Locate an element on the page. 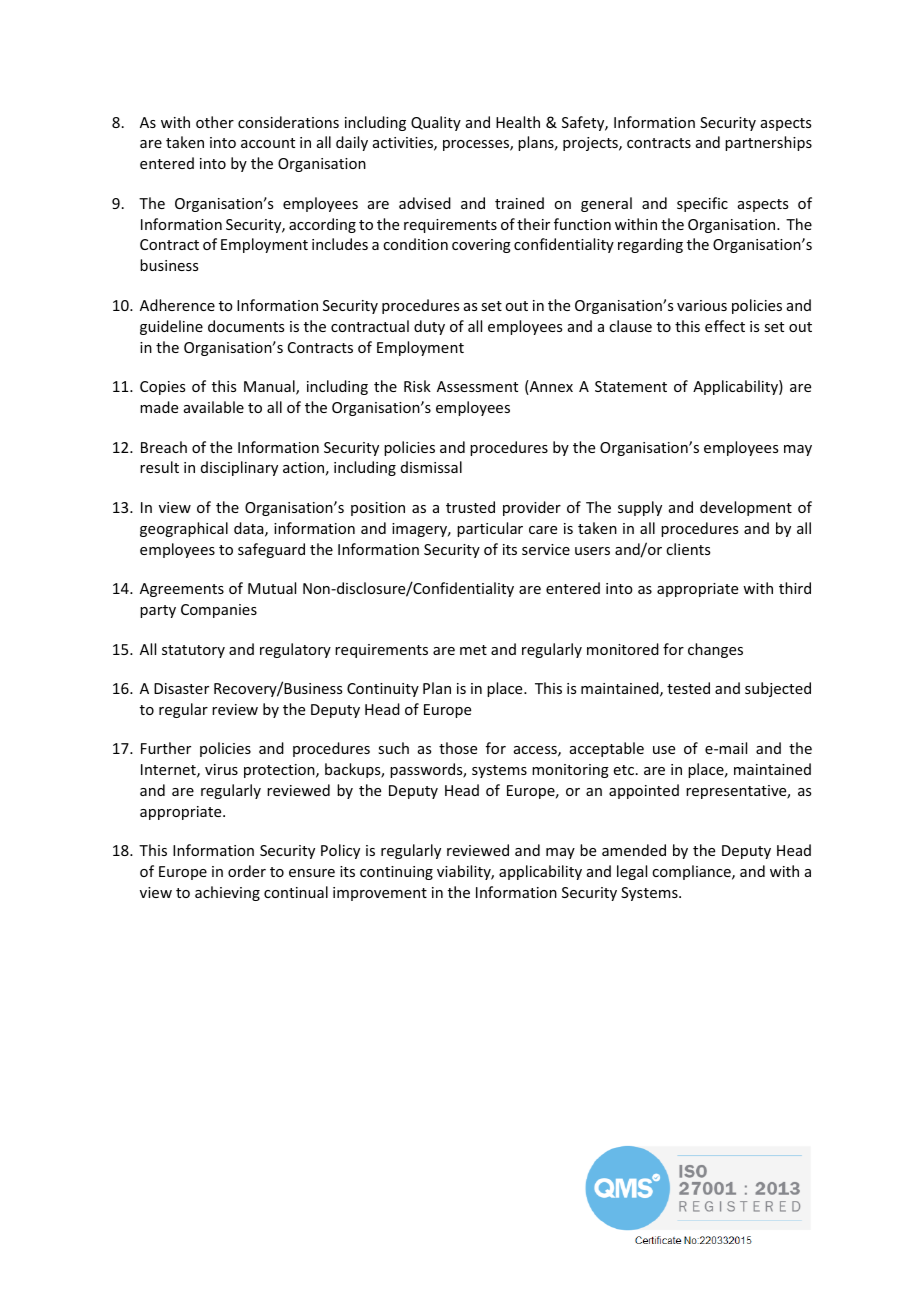  account is located at coordinates (268, 143).
